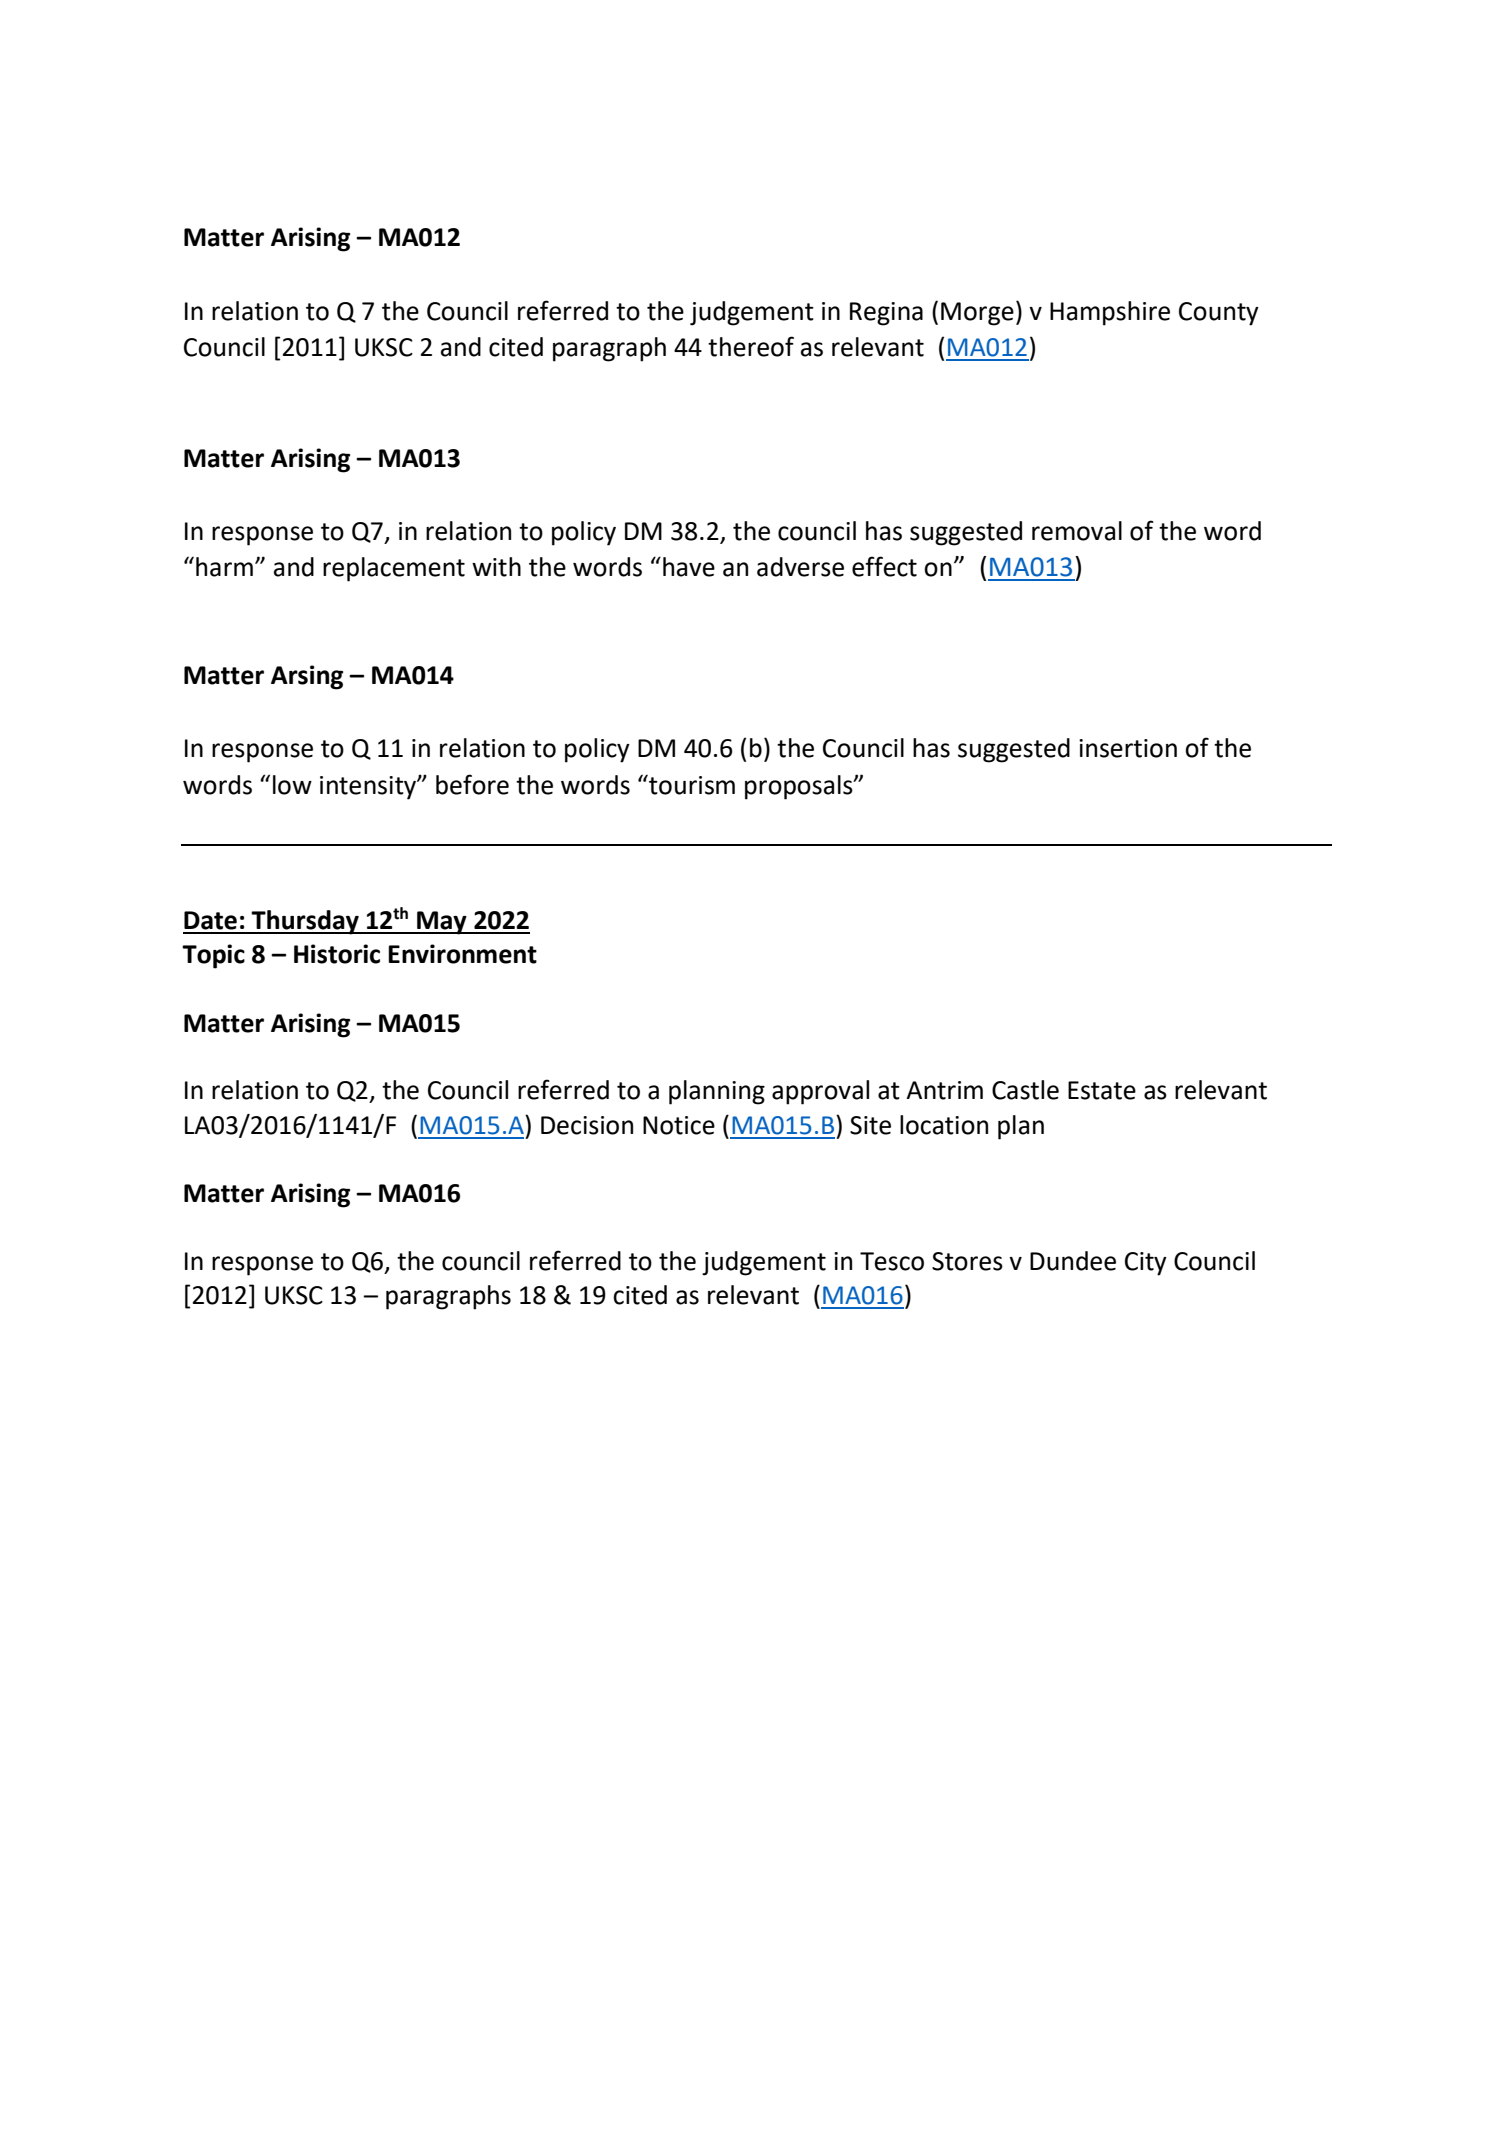 The image size is (1511, 2137). Describe the element at coordinates (587, 1125) in the screenshot. I see `Decision` at that location.
